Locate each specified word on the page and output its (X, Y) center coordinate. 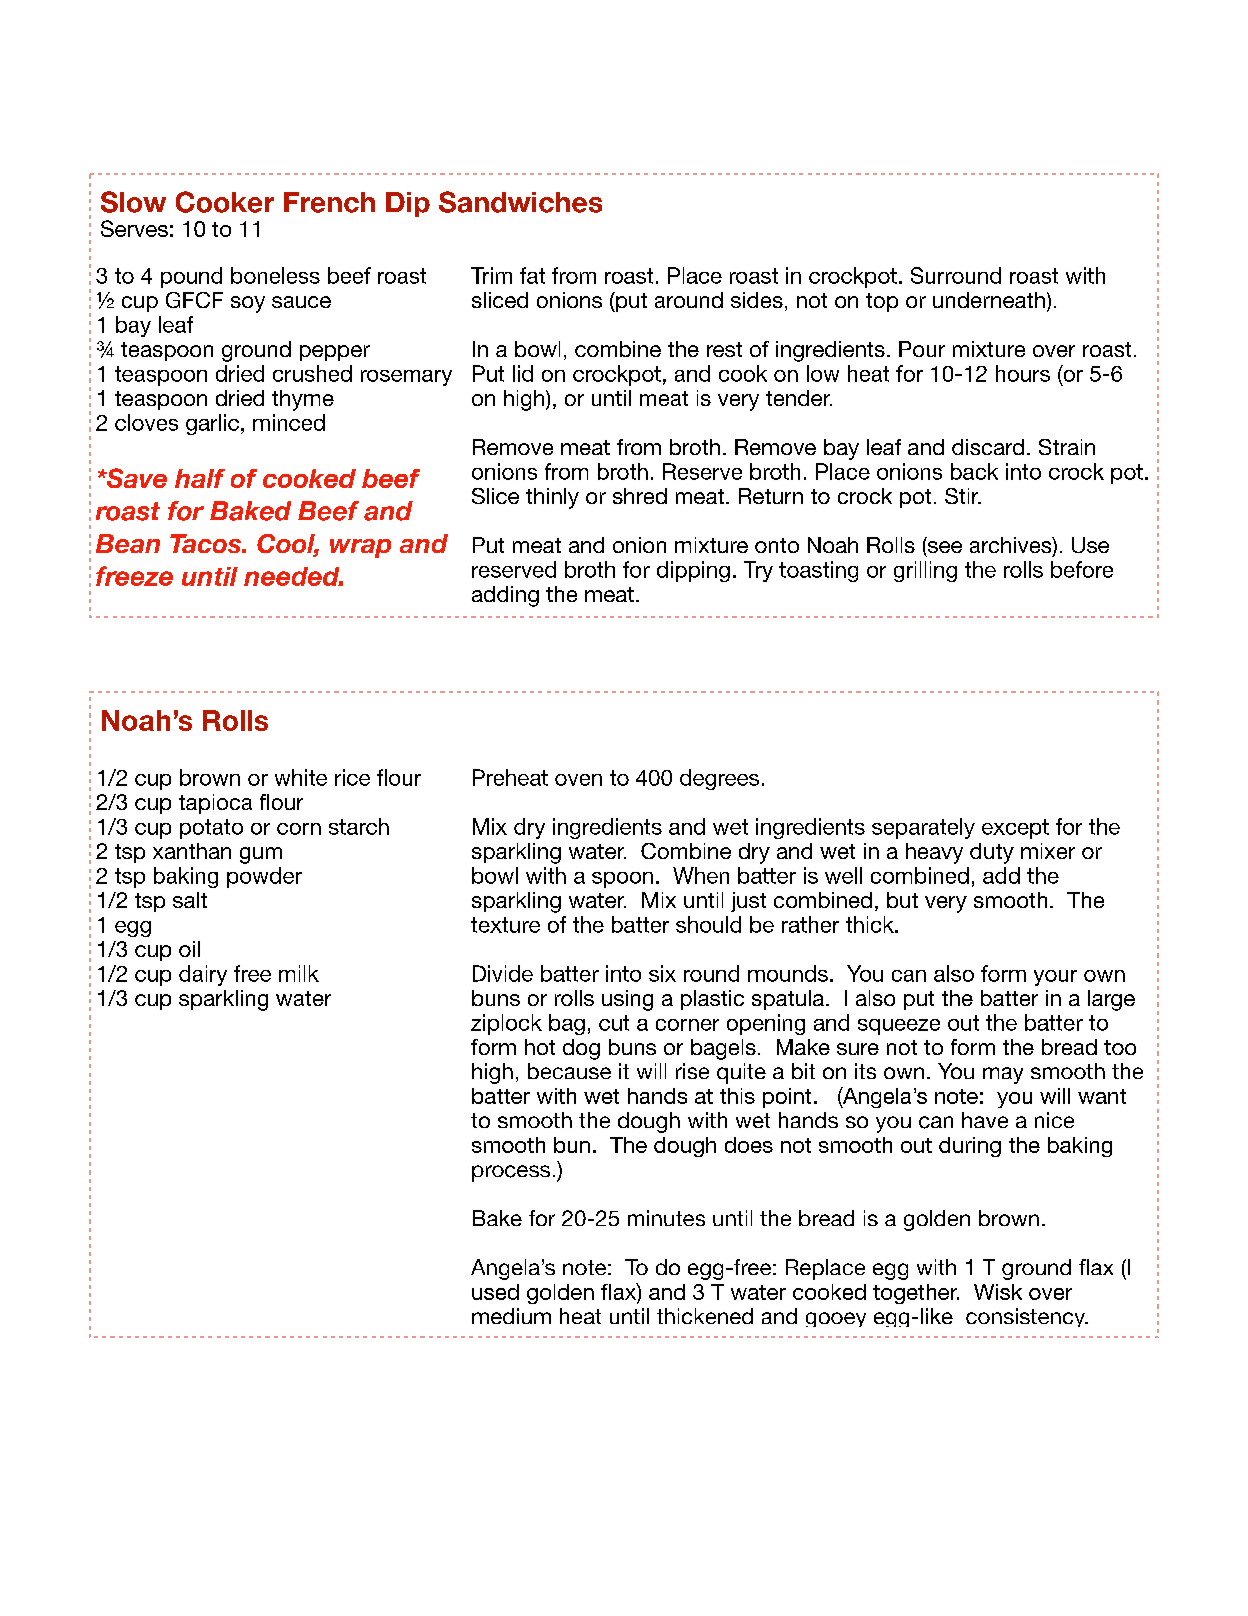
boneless (275, 275)
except (1015, 829)
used (495, 1292)
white (301, 777)
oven (578, 780)
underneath (989, 300)
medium (511, 1316)
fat (532, 275)
